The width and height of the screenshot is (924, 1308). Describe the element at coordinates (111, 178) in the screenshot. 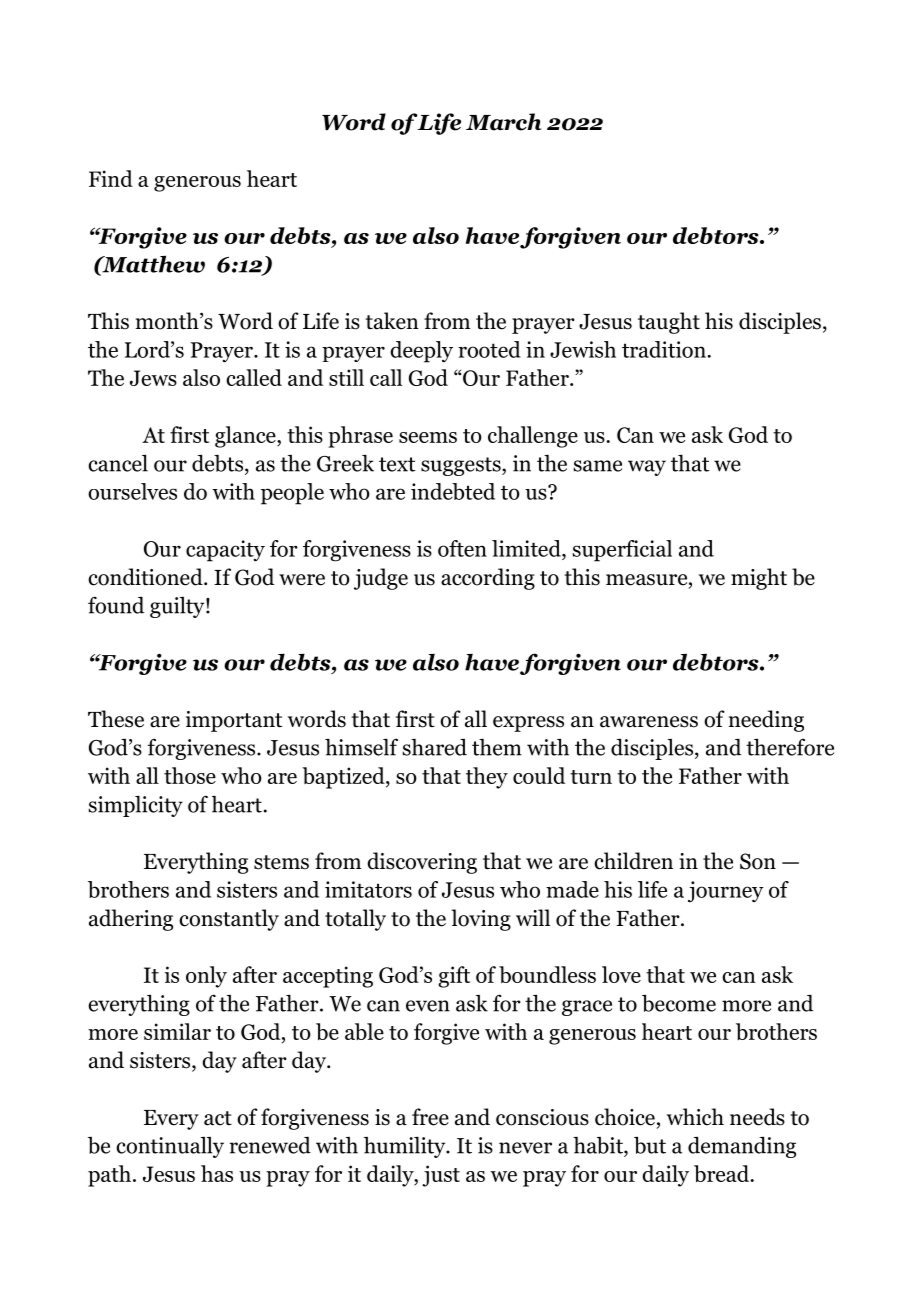

I see `Find` at that location.
